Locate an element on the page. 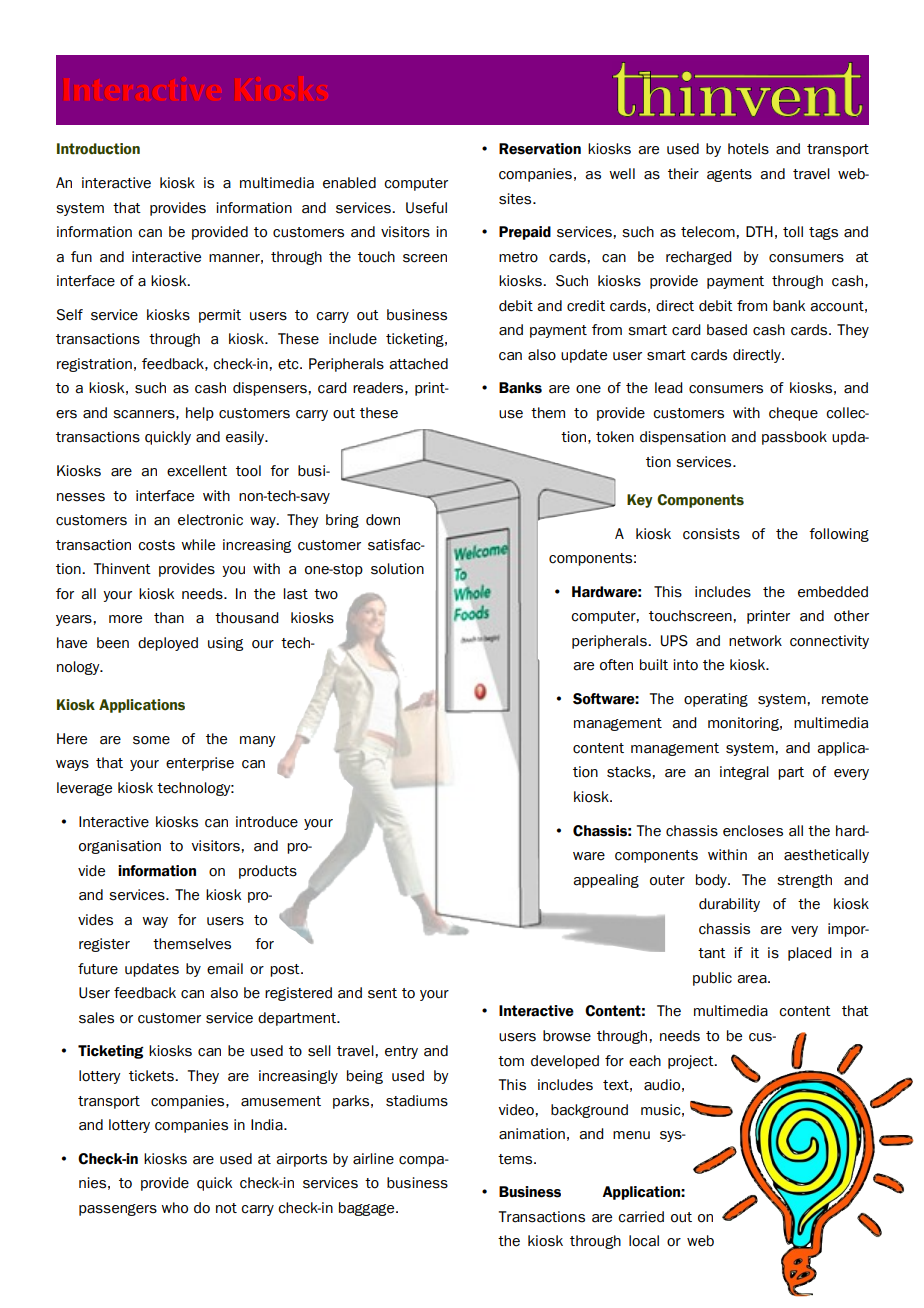 The width and height of the document is (924, 1308). email is located at coordinates (225, 969).
